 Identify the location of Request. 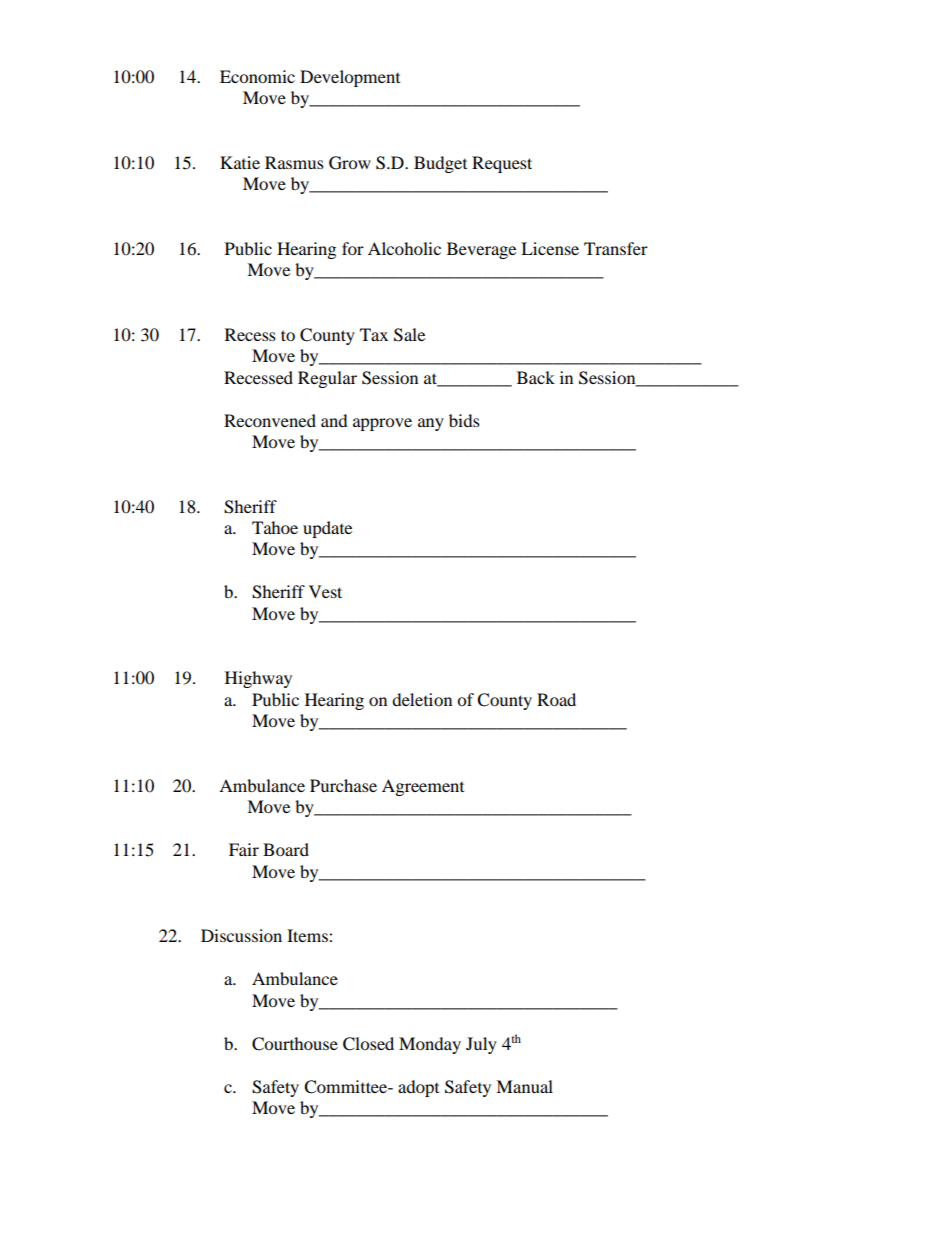
(502, 164).
